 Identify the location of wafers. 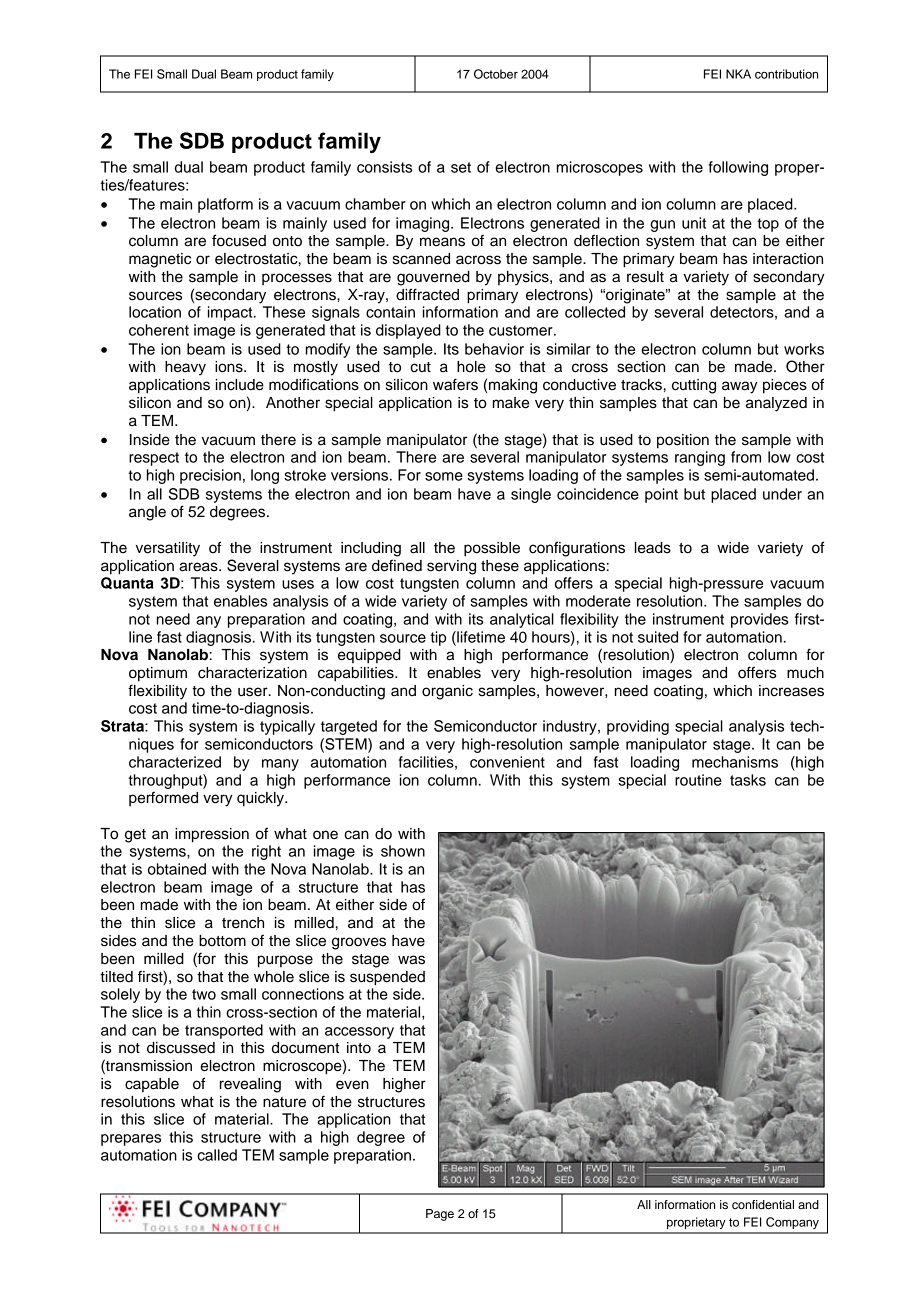
(455, 384).
